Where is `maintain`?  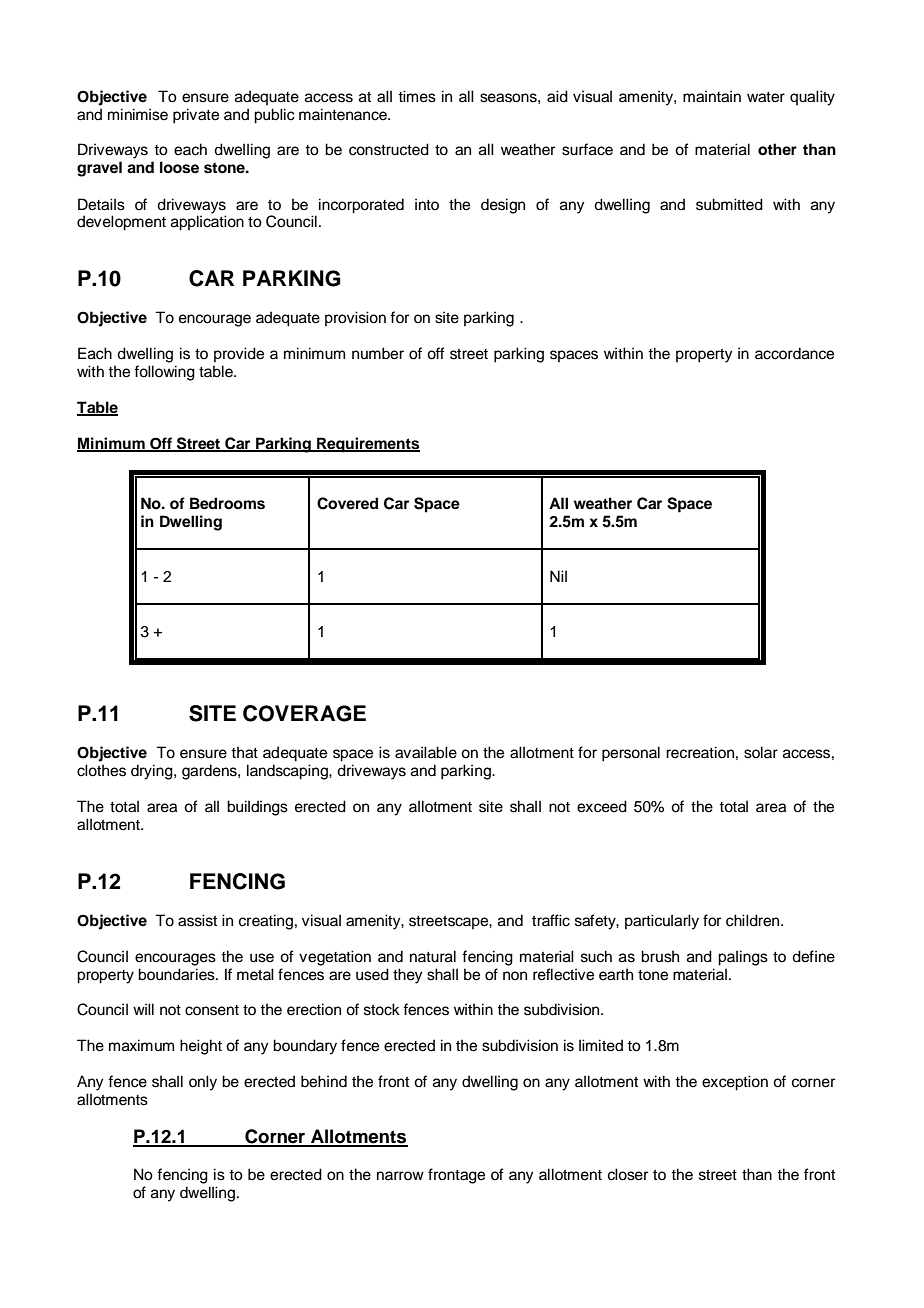
maintain is located at coordinates (712, 96).
